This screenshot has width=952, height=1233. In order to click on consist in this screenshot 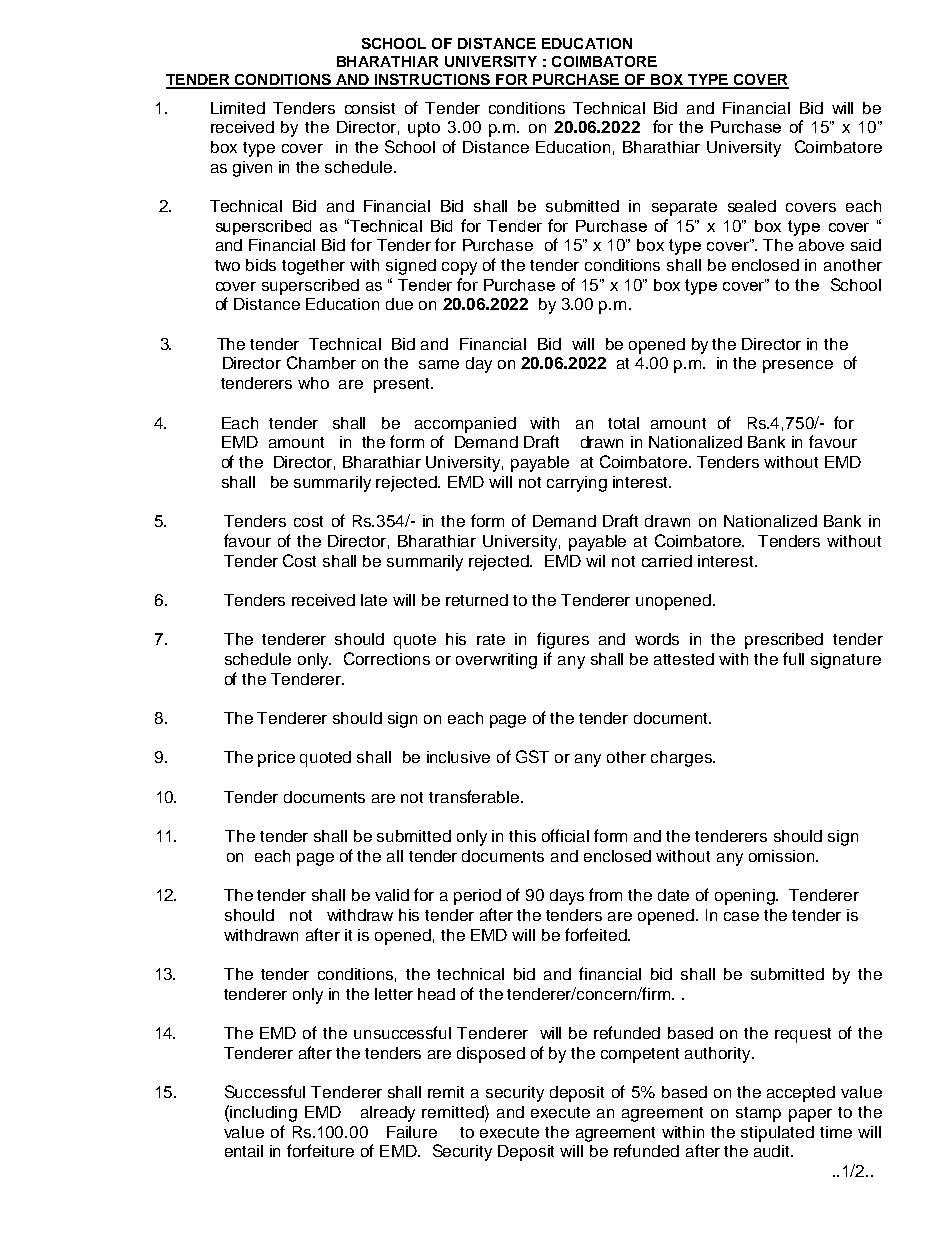, I will do `click(370, 108)`.
